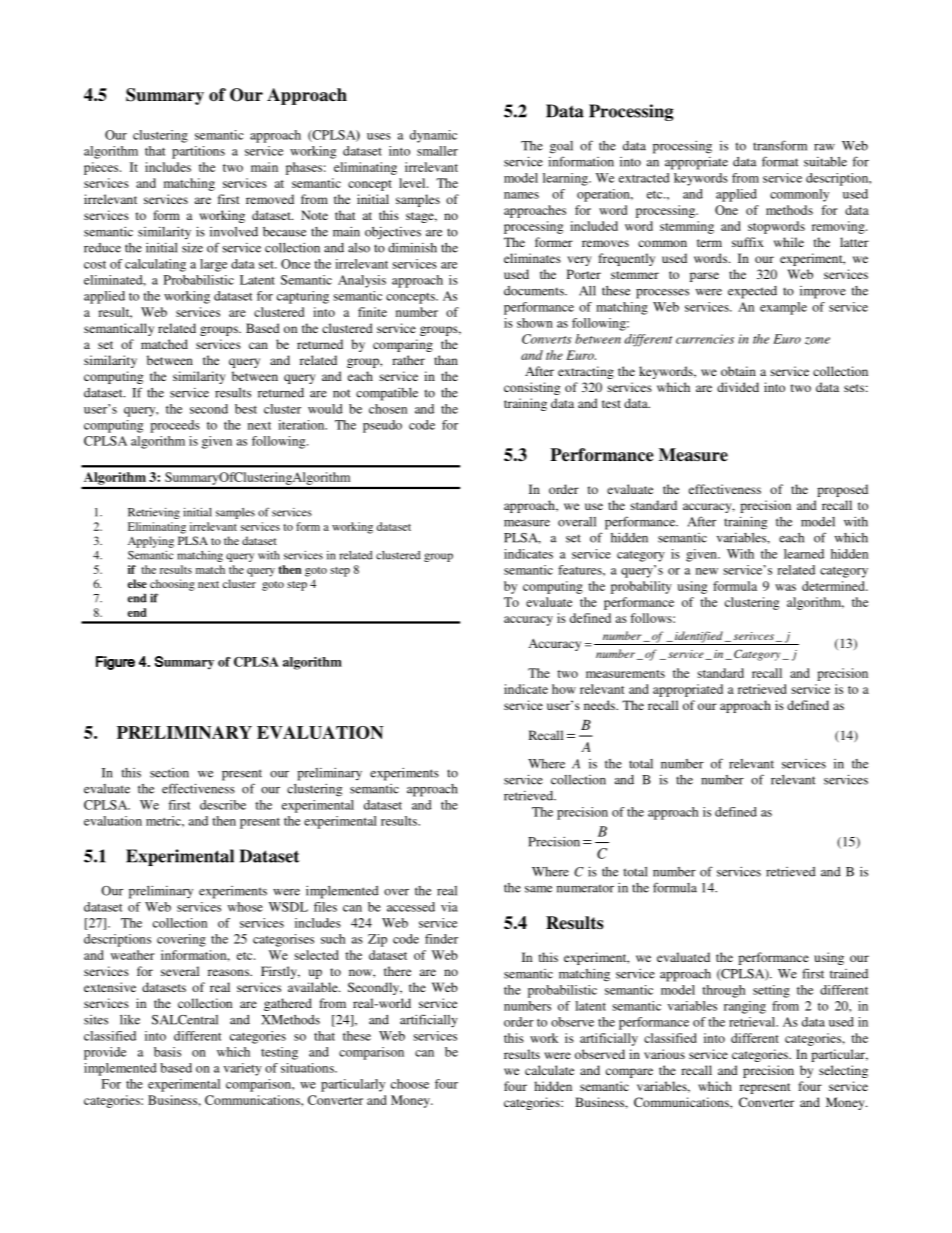 The image size is (952, 1233). I want to click on proceeds, so click(175, 426).
